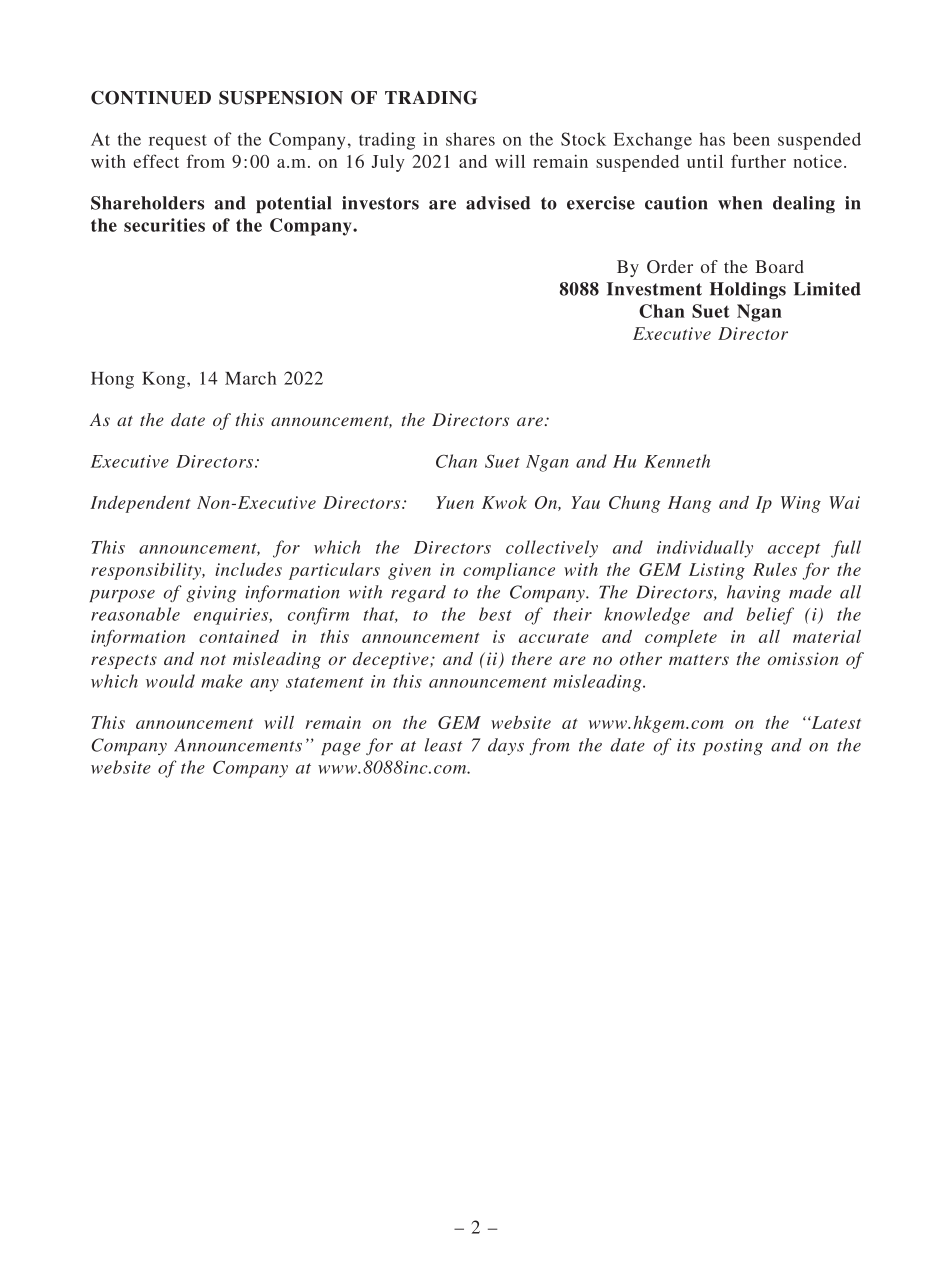  I want to click on Yuen, so click(455, 502).
